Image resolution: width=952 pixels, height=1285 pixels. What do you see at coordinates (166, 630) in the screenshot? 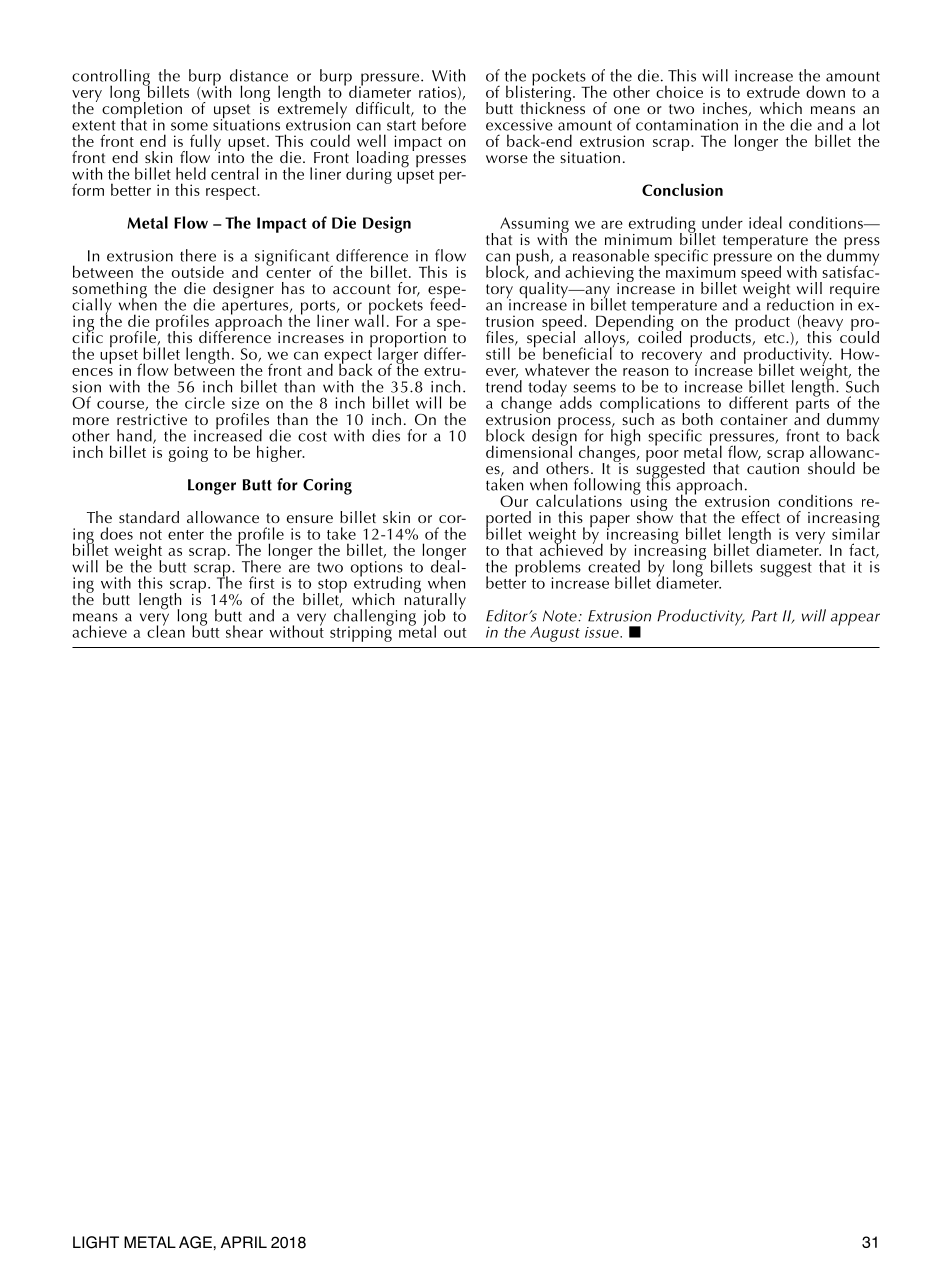
I see `clean` at bounding box center [166, 630].
